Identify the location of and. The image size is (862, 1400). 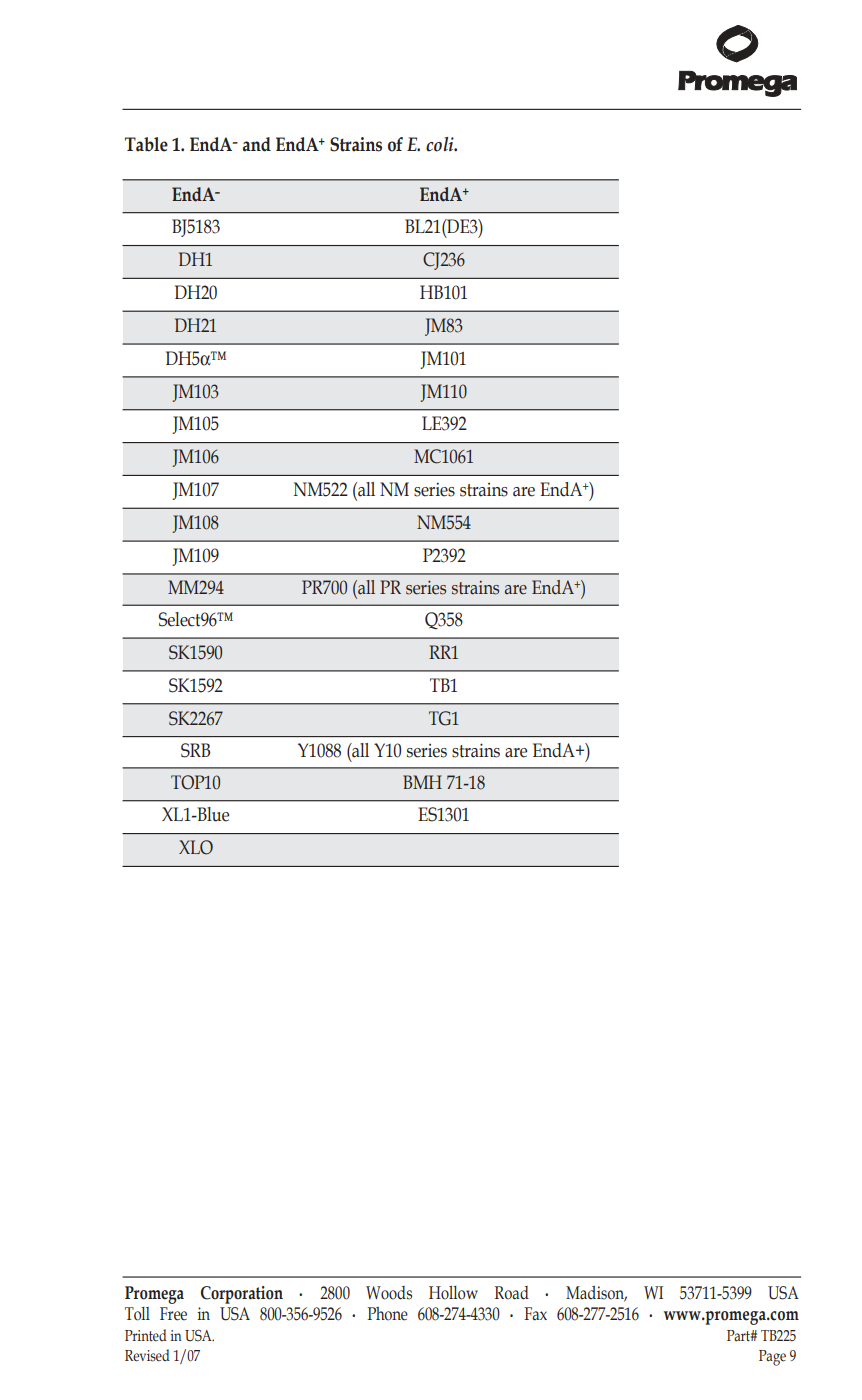
(257, 144).
